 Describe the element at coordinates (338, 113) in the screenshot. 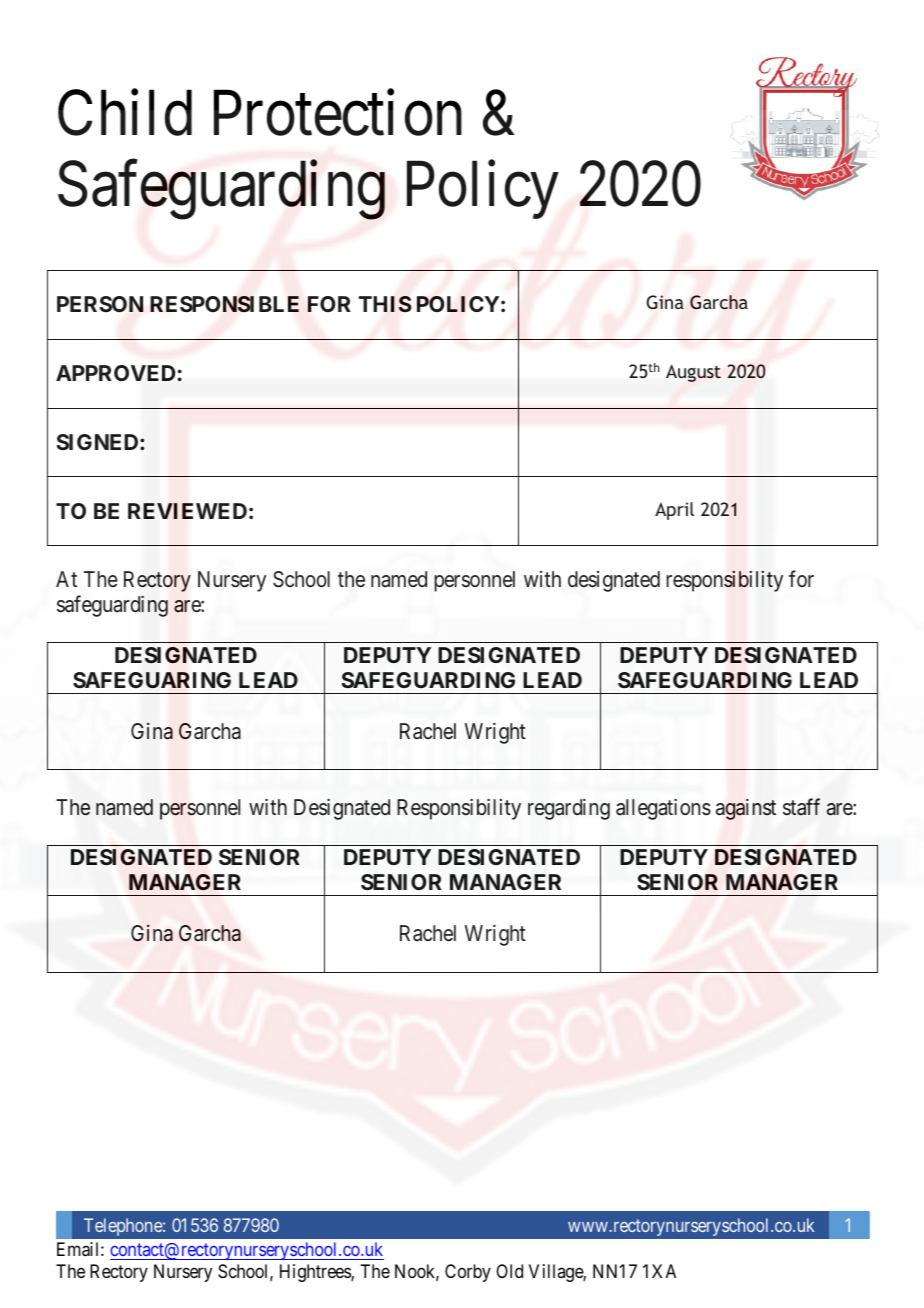

I see `Protection` at that location.
